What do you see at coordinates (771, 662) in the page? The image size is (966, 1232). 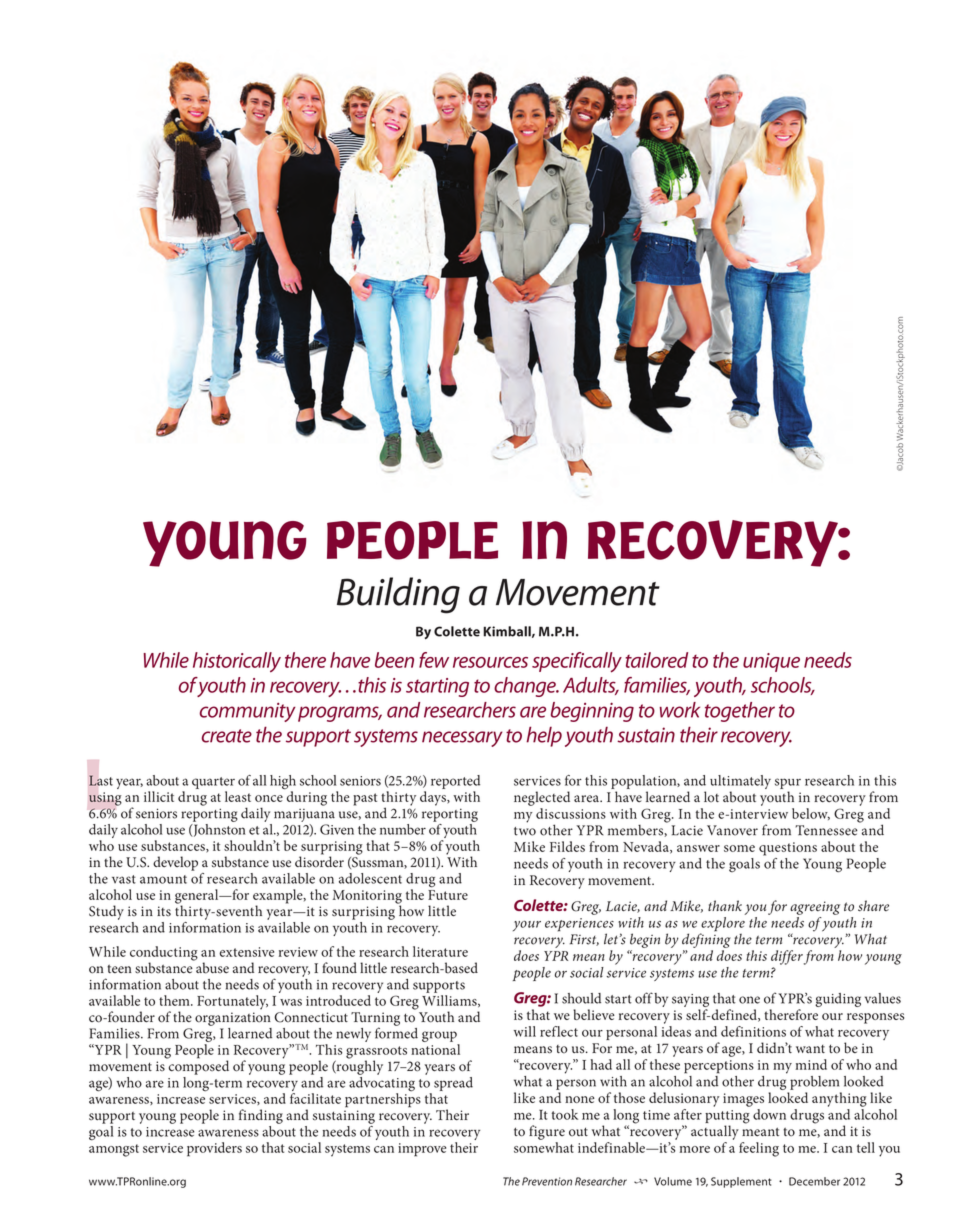 I see `unique` at bounding box center [771, 662].
